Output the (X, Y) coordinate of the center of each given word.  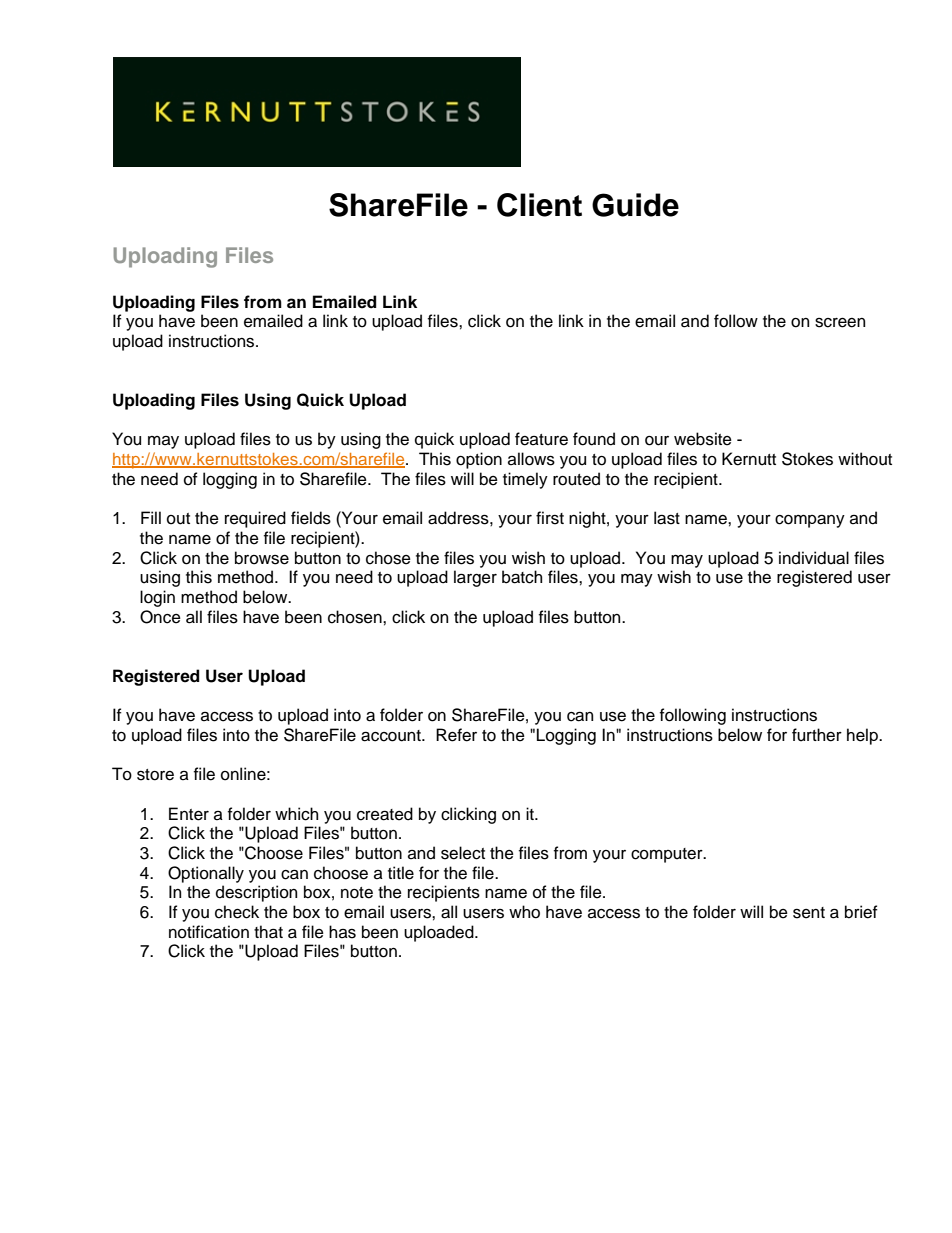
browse (262, 558)
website (703, 439)
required (255, 519)
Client (539, 205)
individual (814, 558)
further (817, 735)
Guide (635, 205)
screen (840, 323)
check (237, 912)
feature (541, 439)
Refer (456, 735)
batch (522, 577)
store (155, 775)
